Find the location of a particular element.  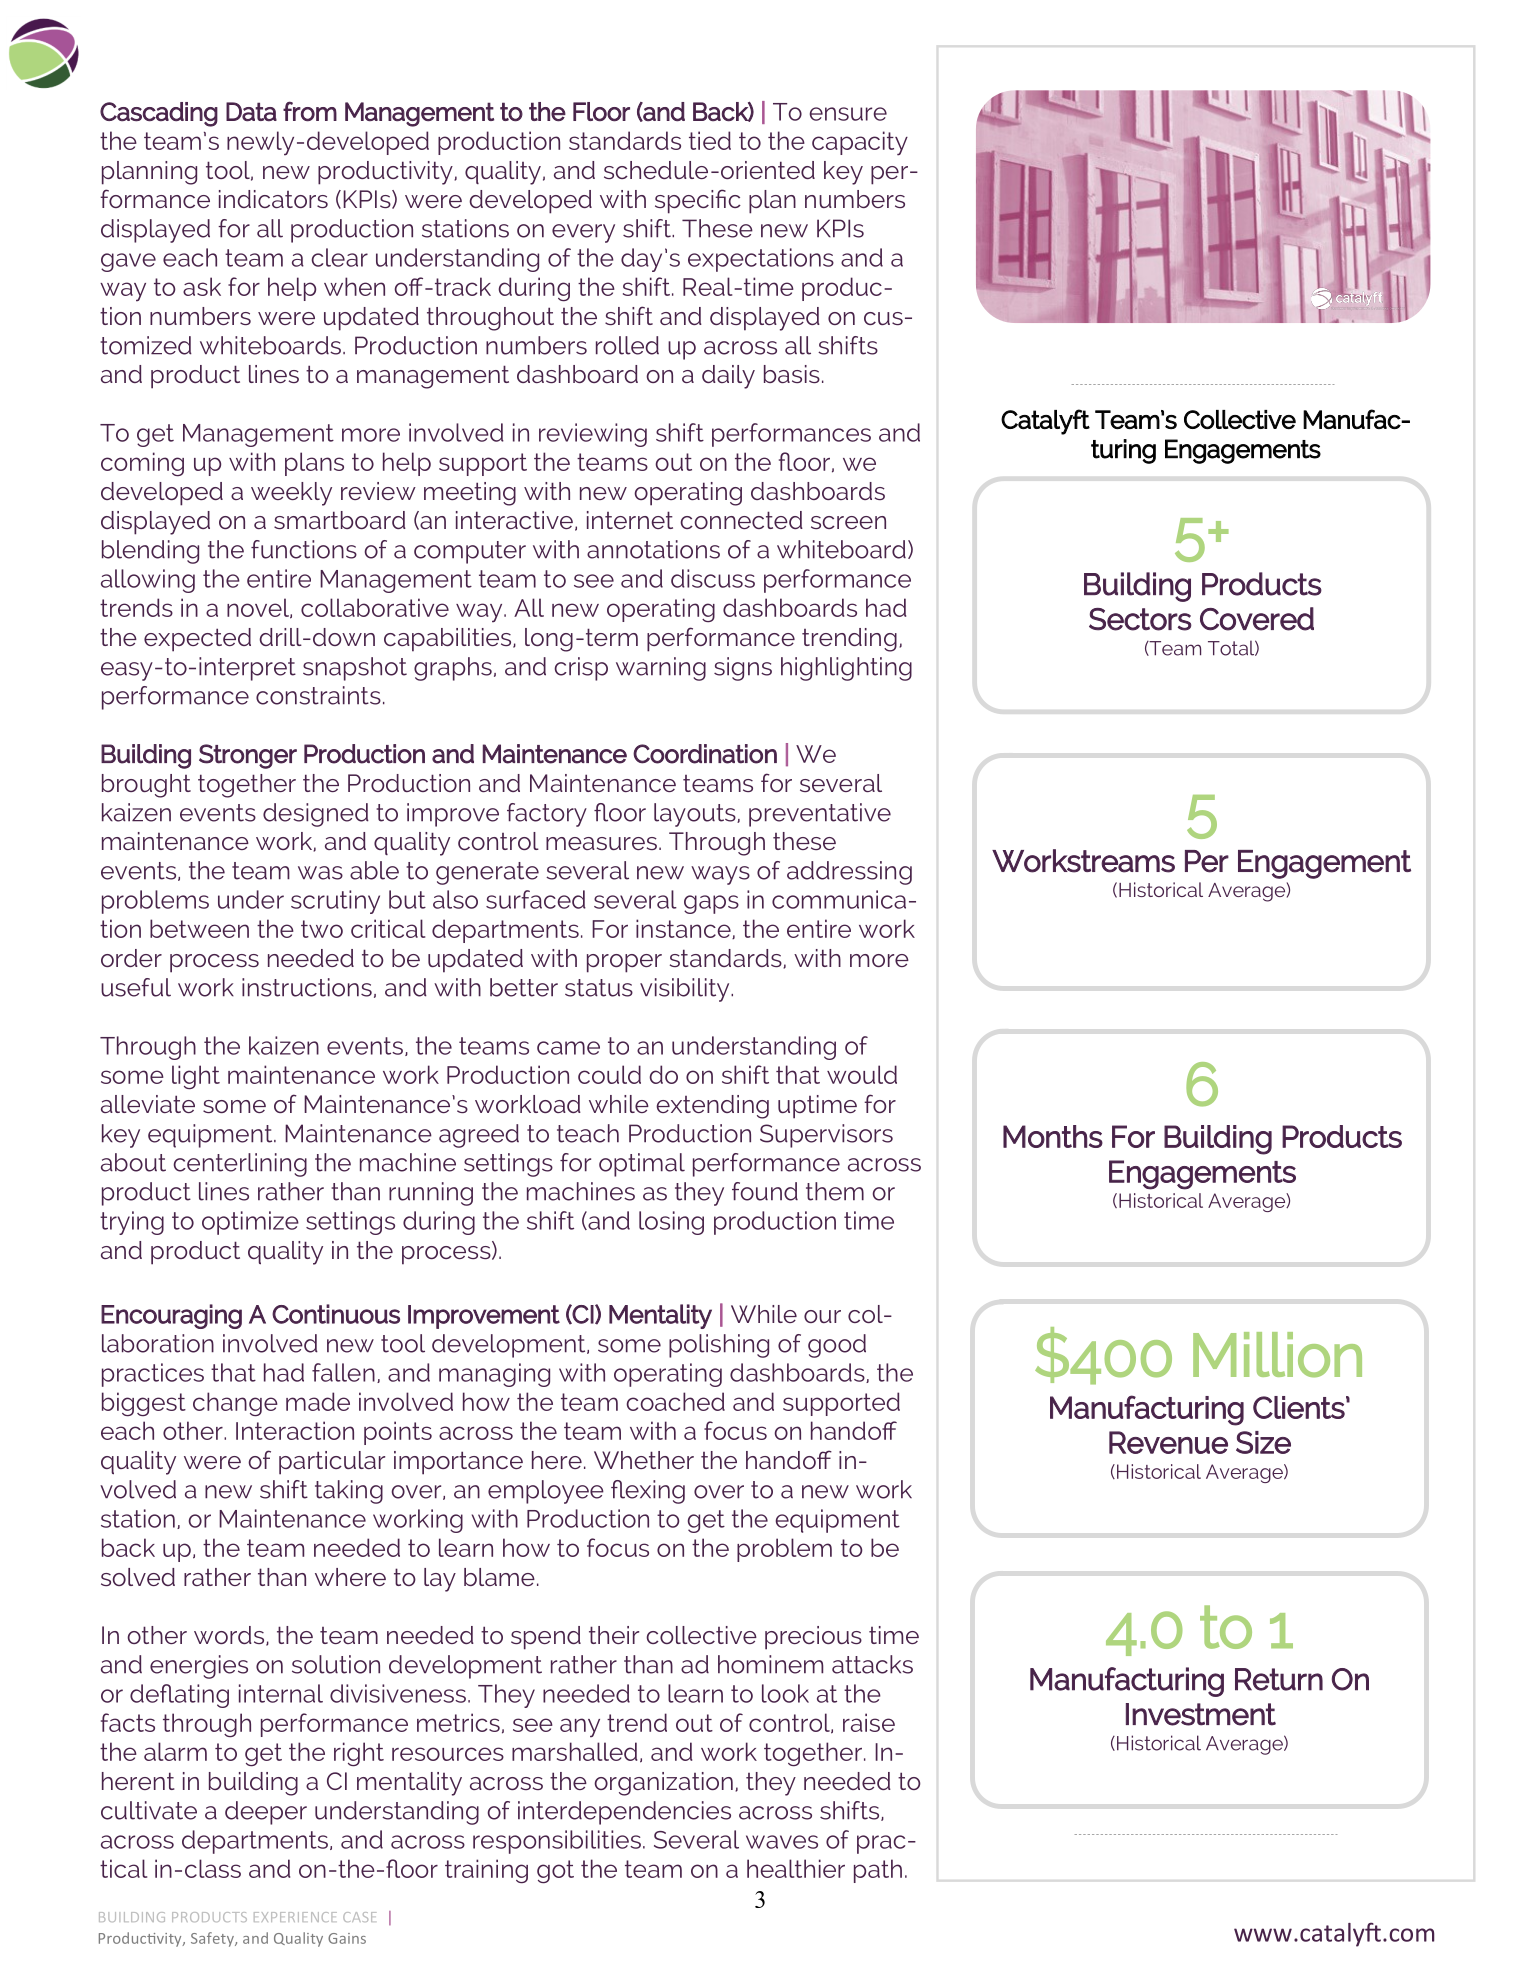

healthier is located at coordinates (796, 1868).
